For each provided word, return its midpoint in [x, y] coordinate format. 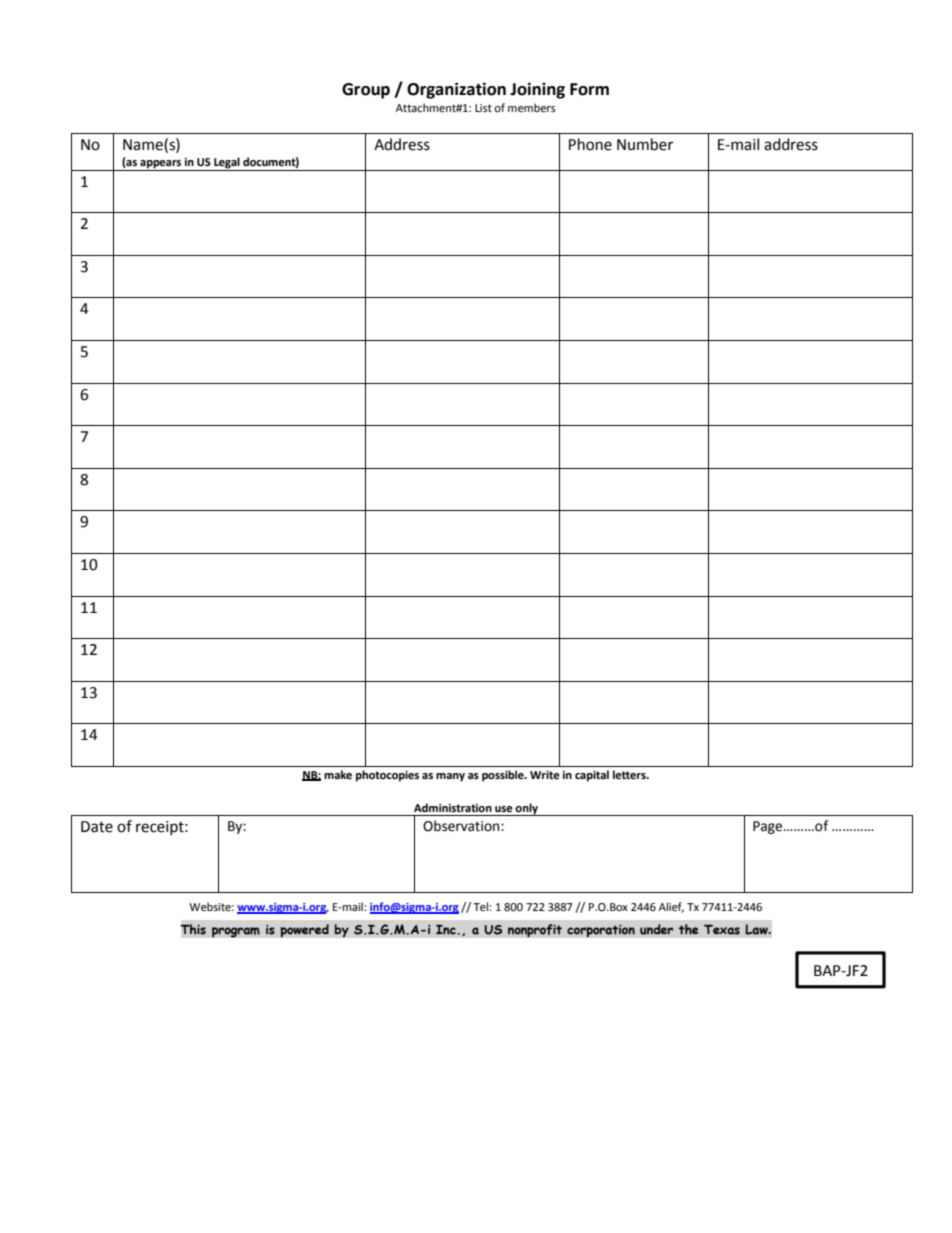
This [193, 929]
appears [161, 165]
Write [545, 775]
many [450, 777]
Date [97, 827]
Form [589, 89]
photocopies [387, 776]
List [483, 108]
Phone [590, 144]
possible [504, 776]
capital [592, 776]
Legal [227, 164]
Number [645, 144]
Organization [456, 90]
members [531, 108]
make [338, 775]
